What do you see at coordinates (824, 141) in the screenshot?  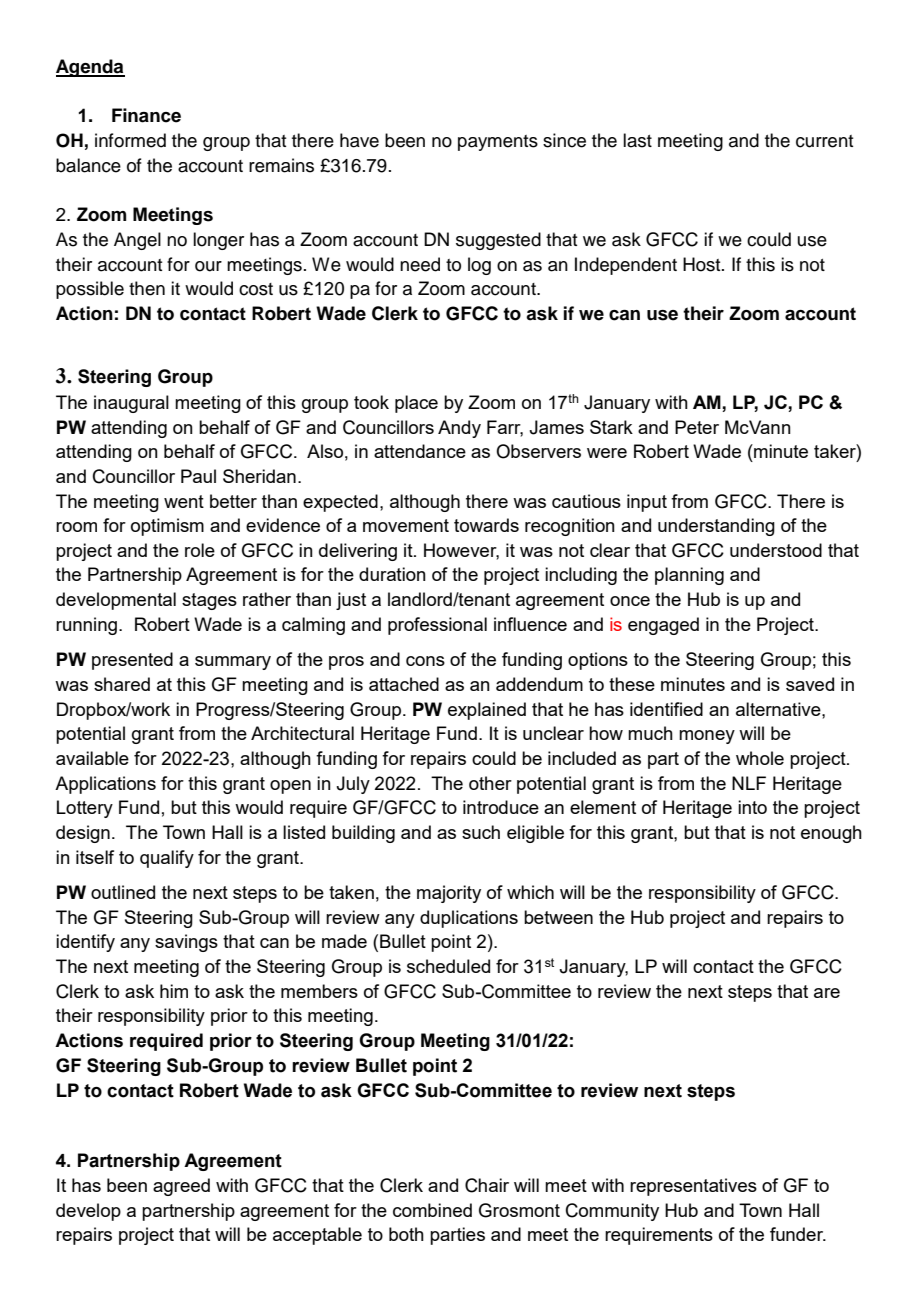 I see `current` at bounding box center [824, 141].
